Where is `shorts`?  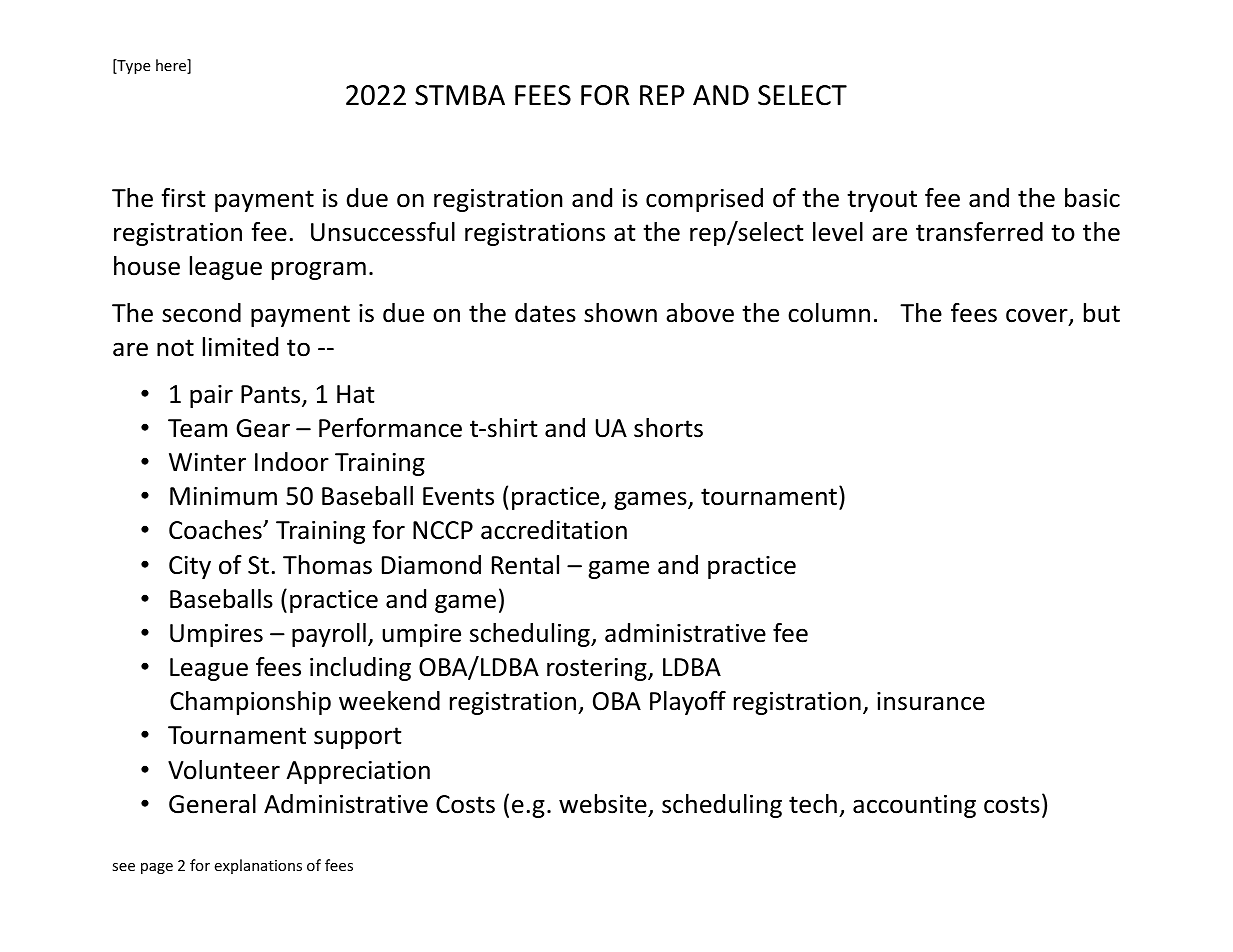 shorts is located at coordinates (668, 428).
